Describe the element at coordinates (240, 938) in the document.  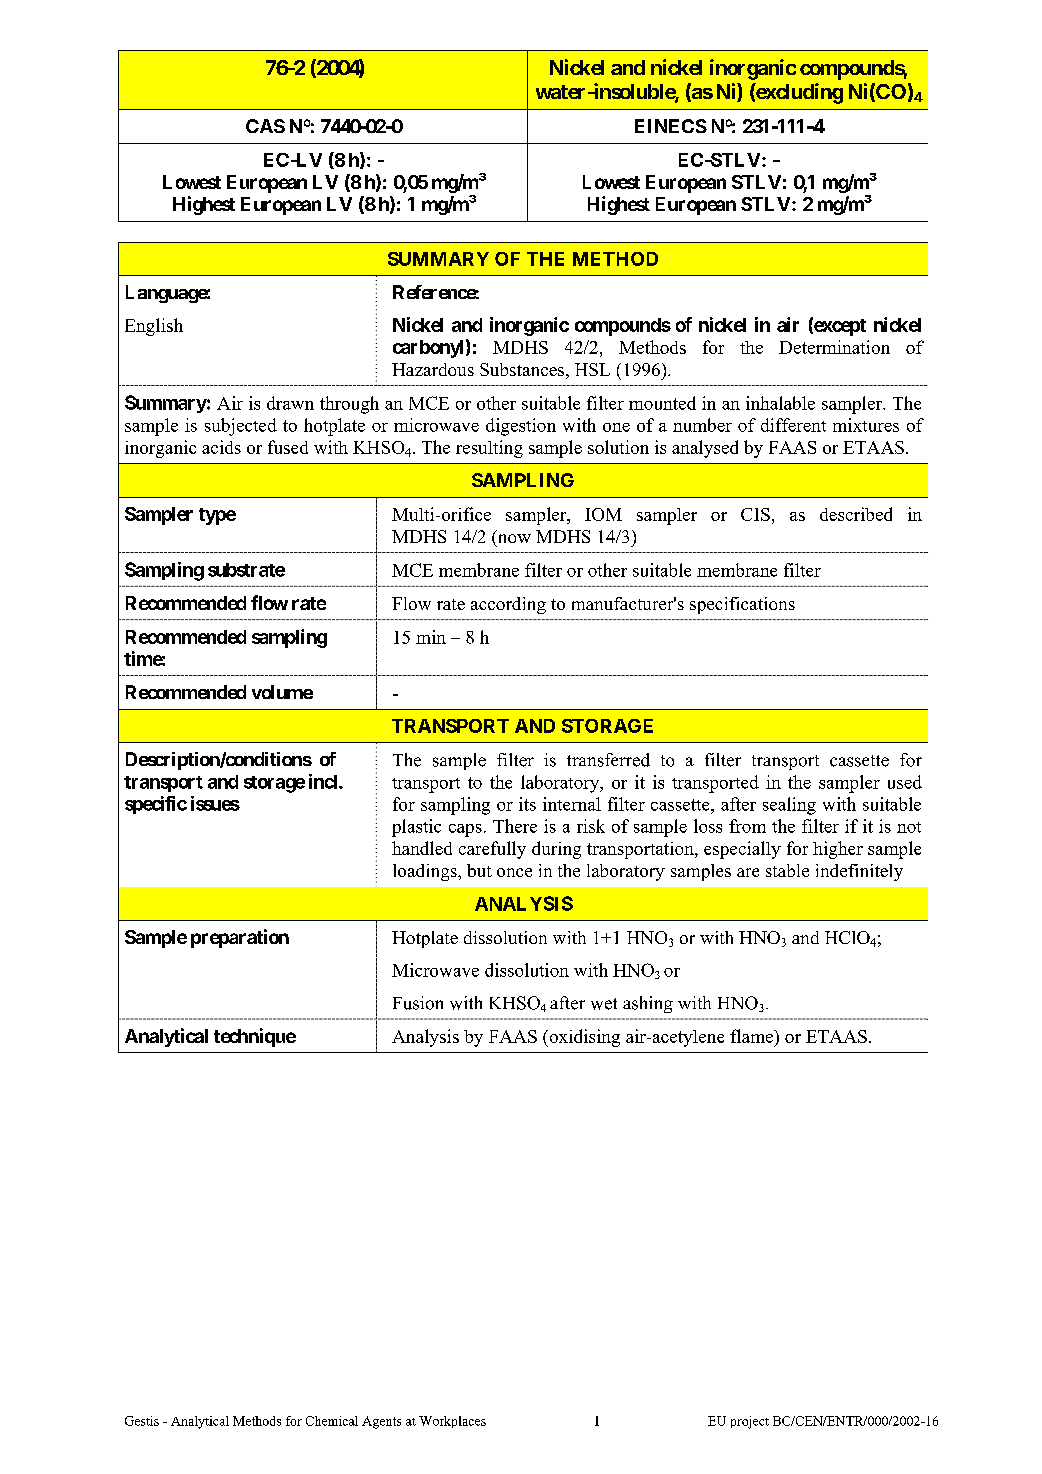
I see `preparation` at that location.
